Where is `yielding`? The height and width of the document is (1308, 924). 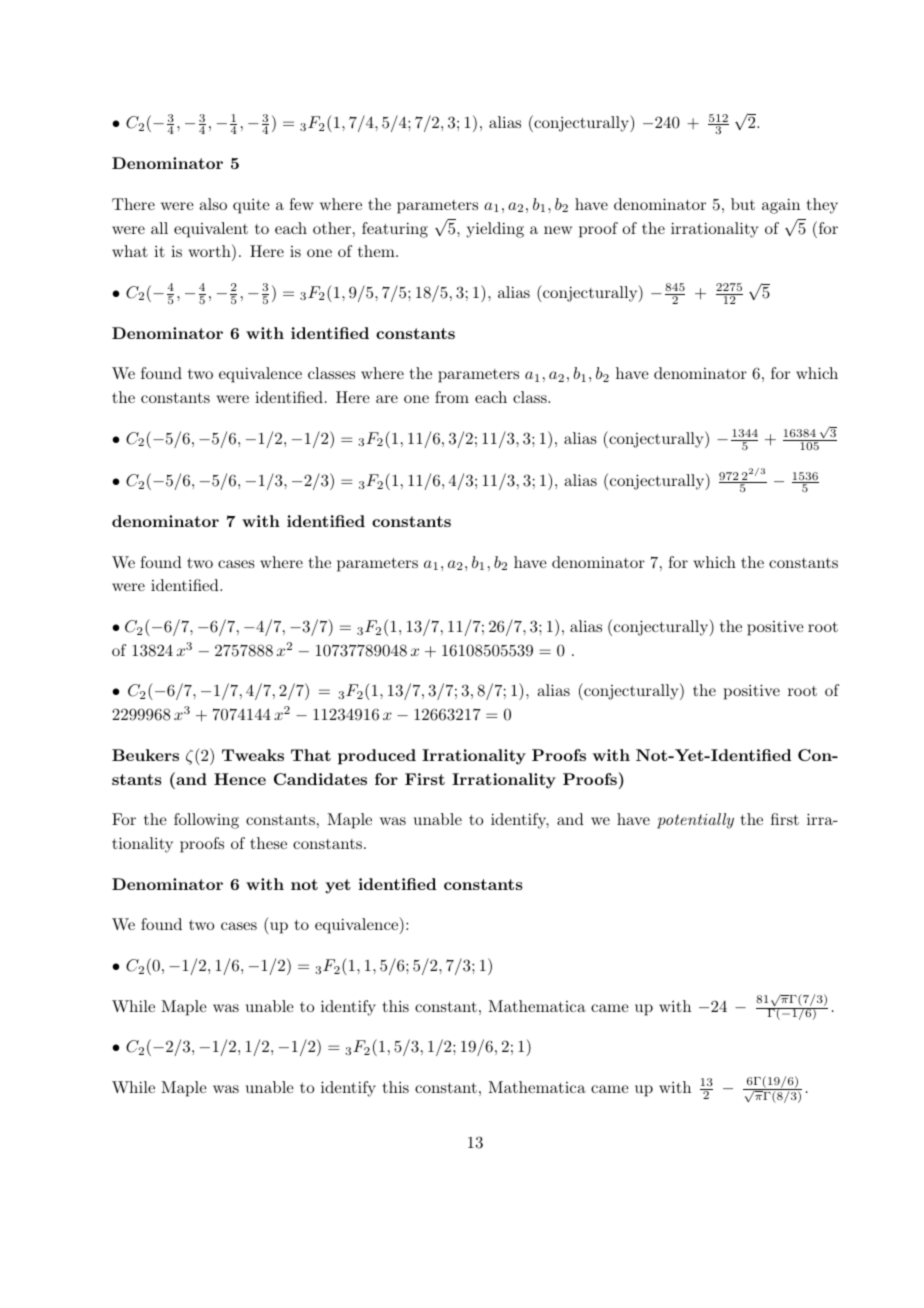
yielding is located at coordinates (495, 230).
